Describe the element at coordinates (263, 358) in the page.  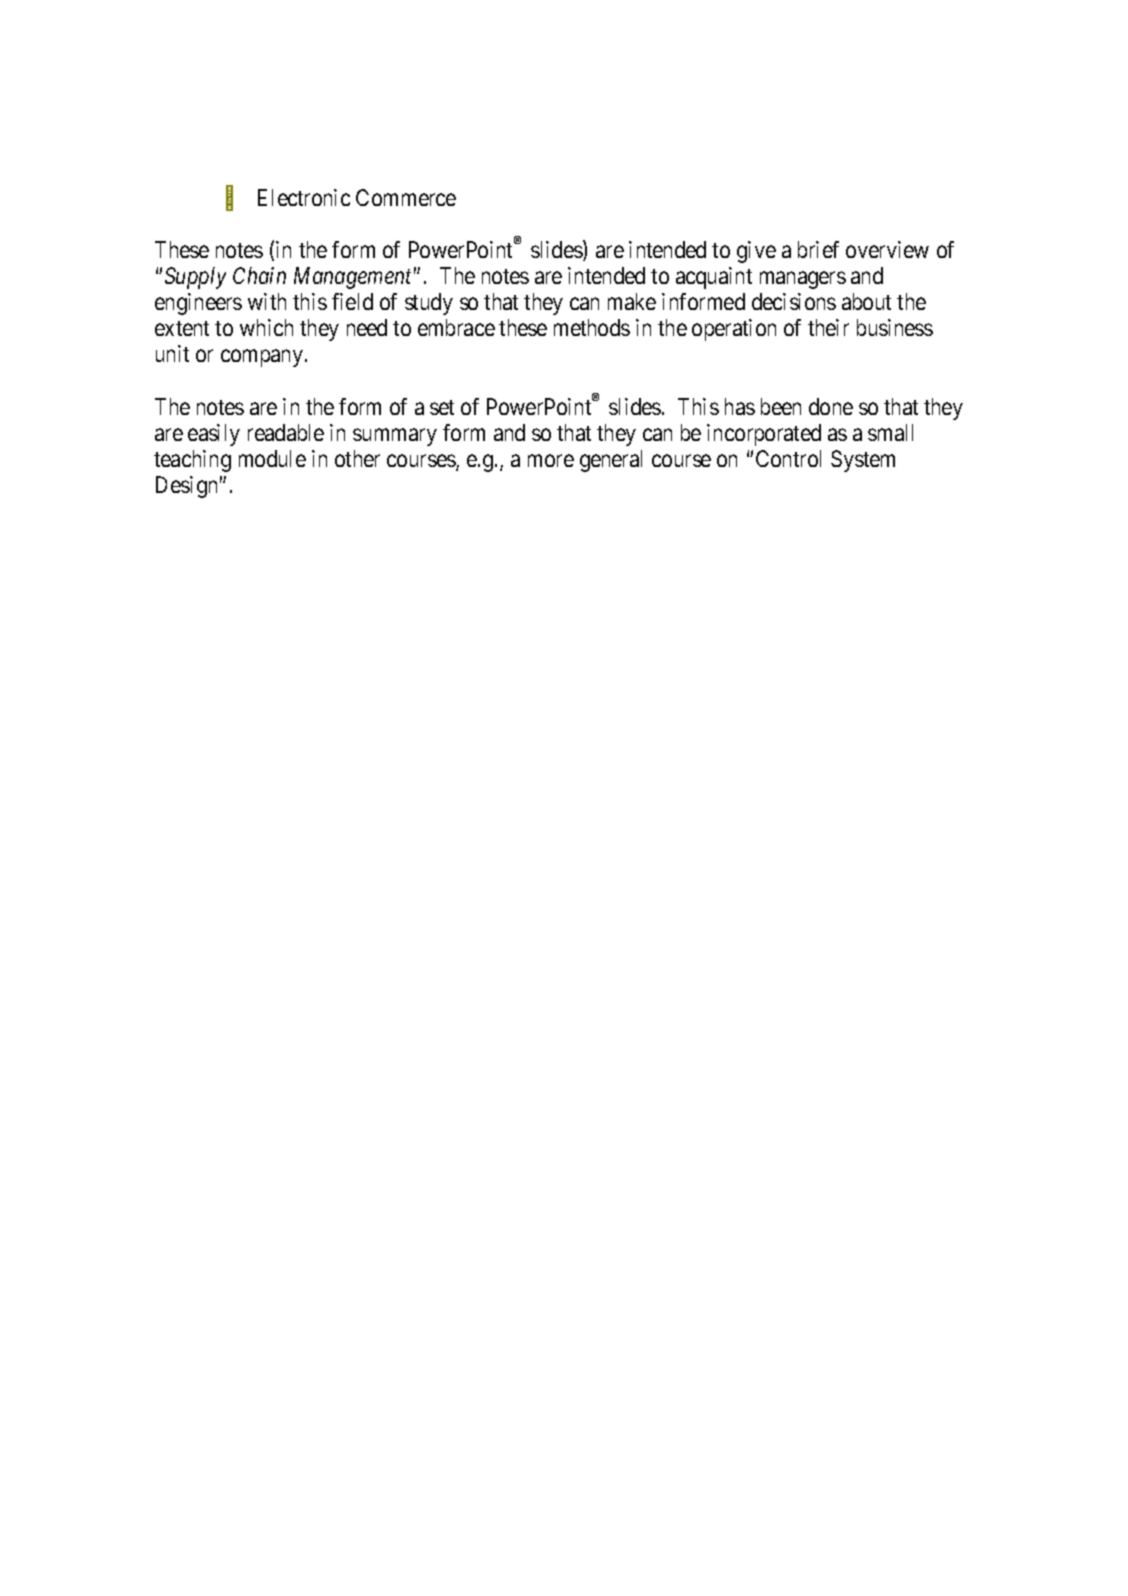
I see `company` at that location.
